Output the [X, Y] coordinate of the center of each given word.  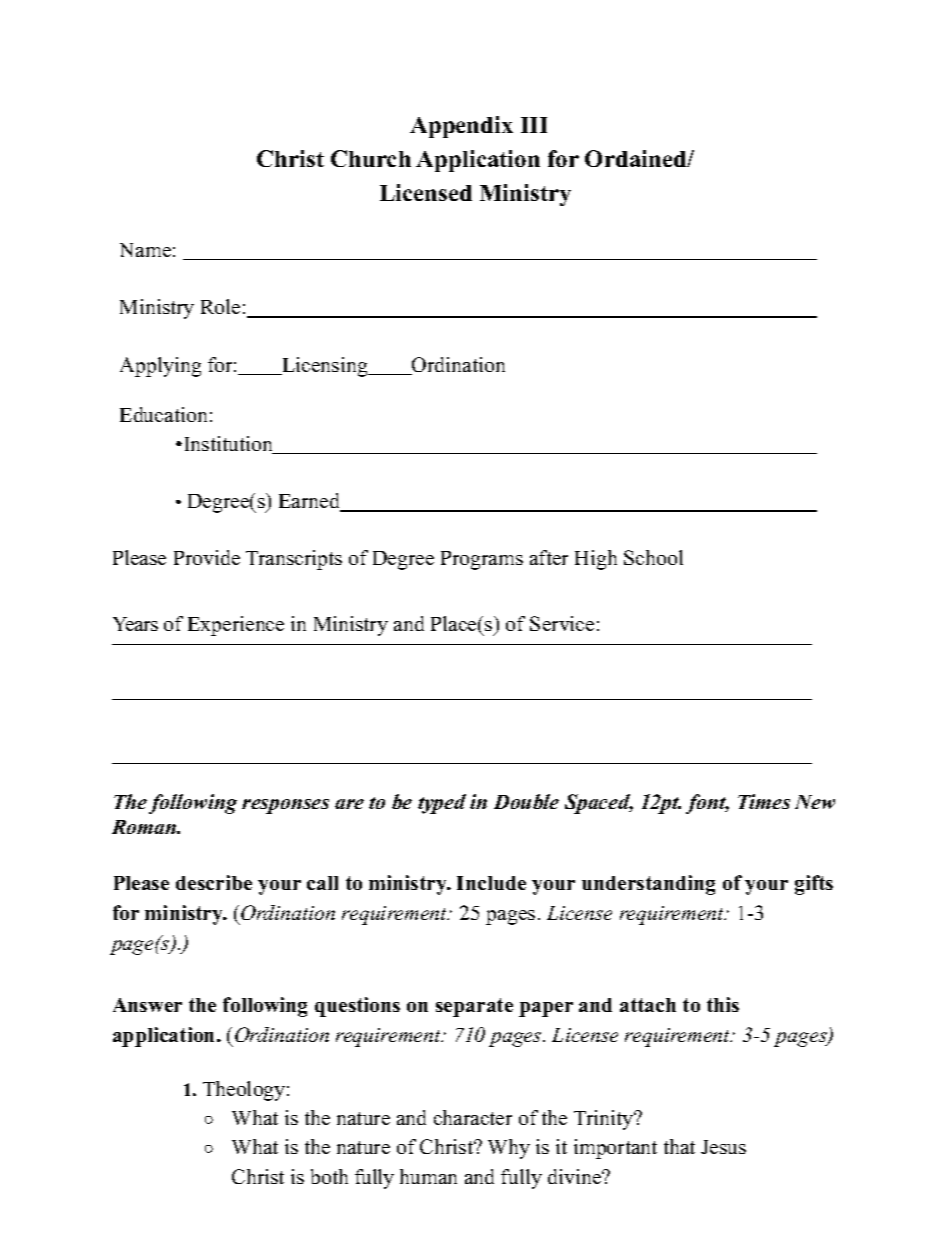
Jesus [723, 1147]
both [329, 1176]
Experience [236, 626]
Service [562, 623]
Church [371, 158]
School [653, 557]
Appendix [461, 127]
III [534, 125]
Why [509, 1149]
